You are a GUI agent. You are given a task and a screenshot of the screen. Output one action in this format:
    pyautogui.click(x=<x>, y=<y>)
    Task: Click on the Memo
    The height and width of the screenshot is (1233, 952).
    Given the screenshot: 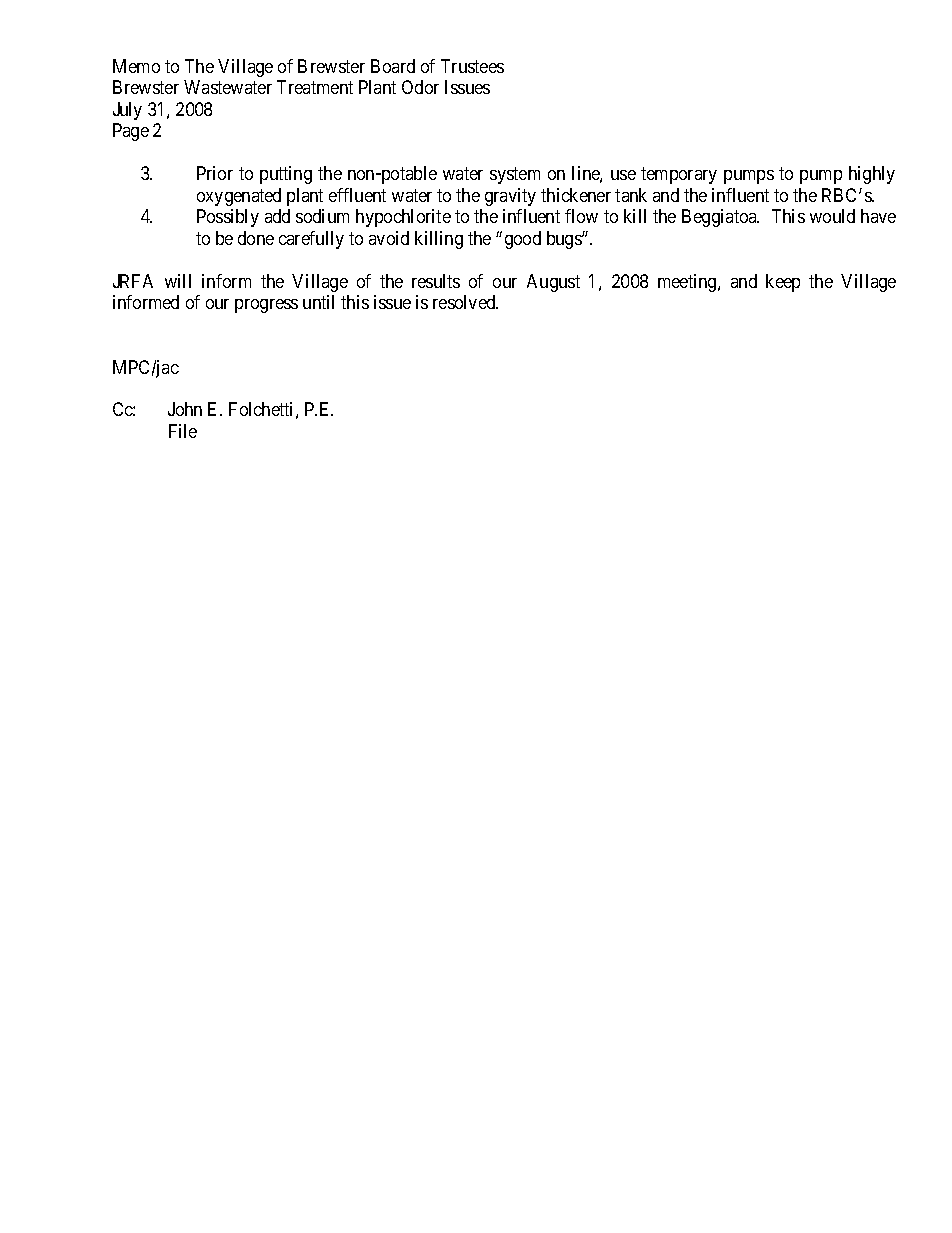 What is the action you would take?
    pyautogui.click(x=136, y=66)
